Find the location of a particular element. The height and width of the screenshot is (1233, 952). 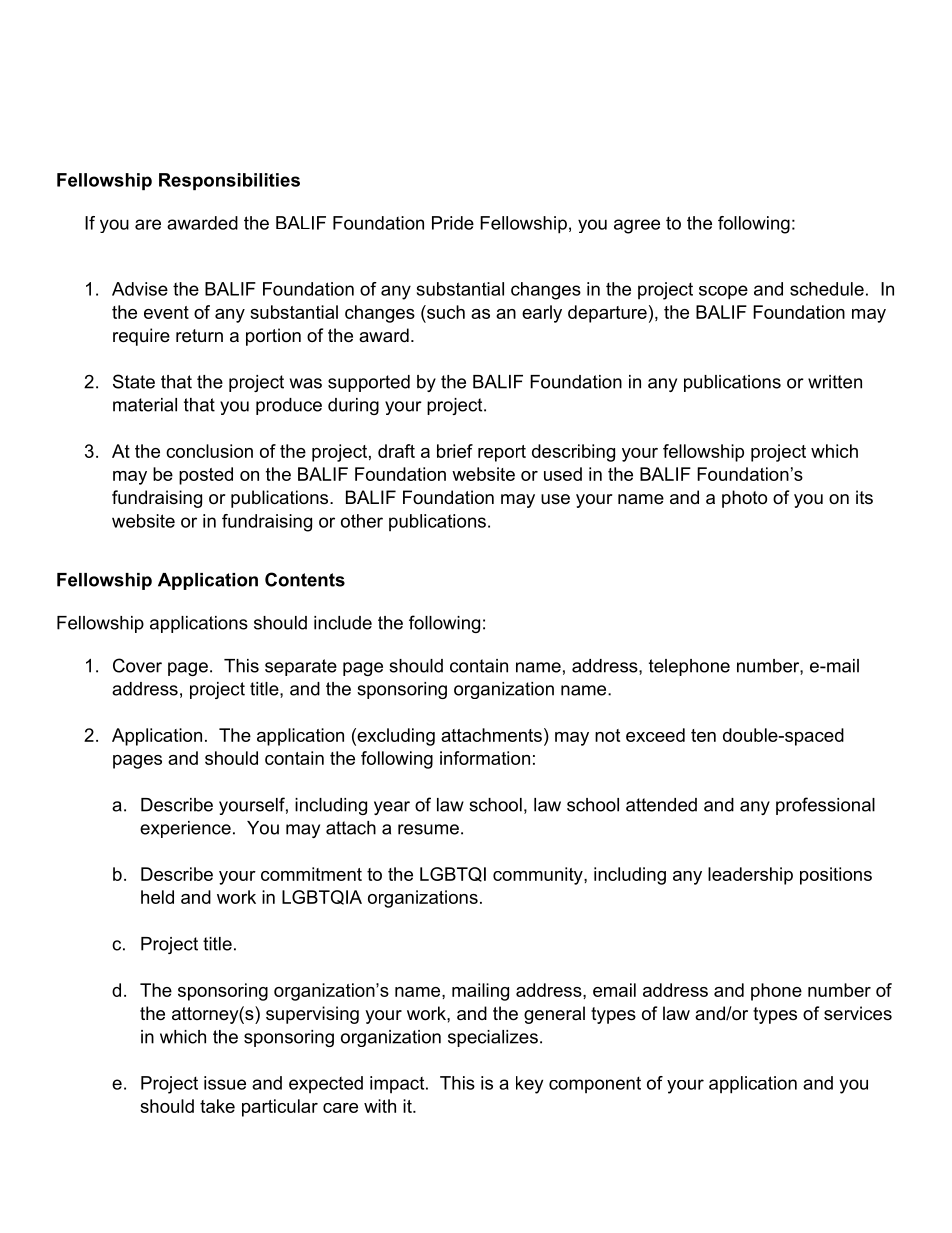

experience is located at coordinates (185, 829).
